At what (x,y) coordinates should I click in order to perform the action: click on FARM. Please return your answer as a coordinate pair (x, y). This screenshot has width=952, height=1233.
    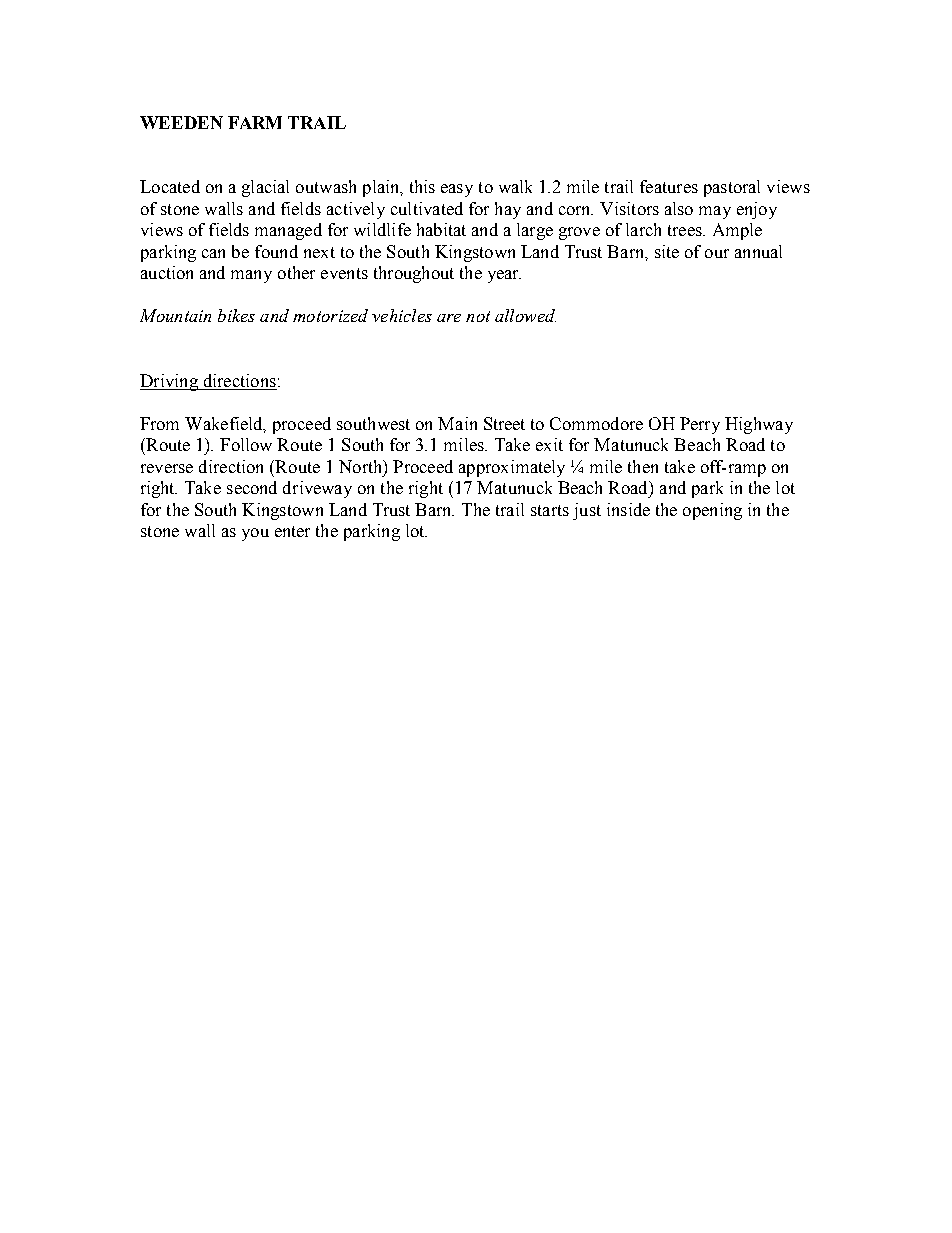
    Looking at the image, I should click on (255, 122).
